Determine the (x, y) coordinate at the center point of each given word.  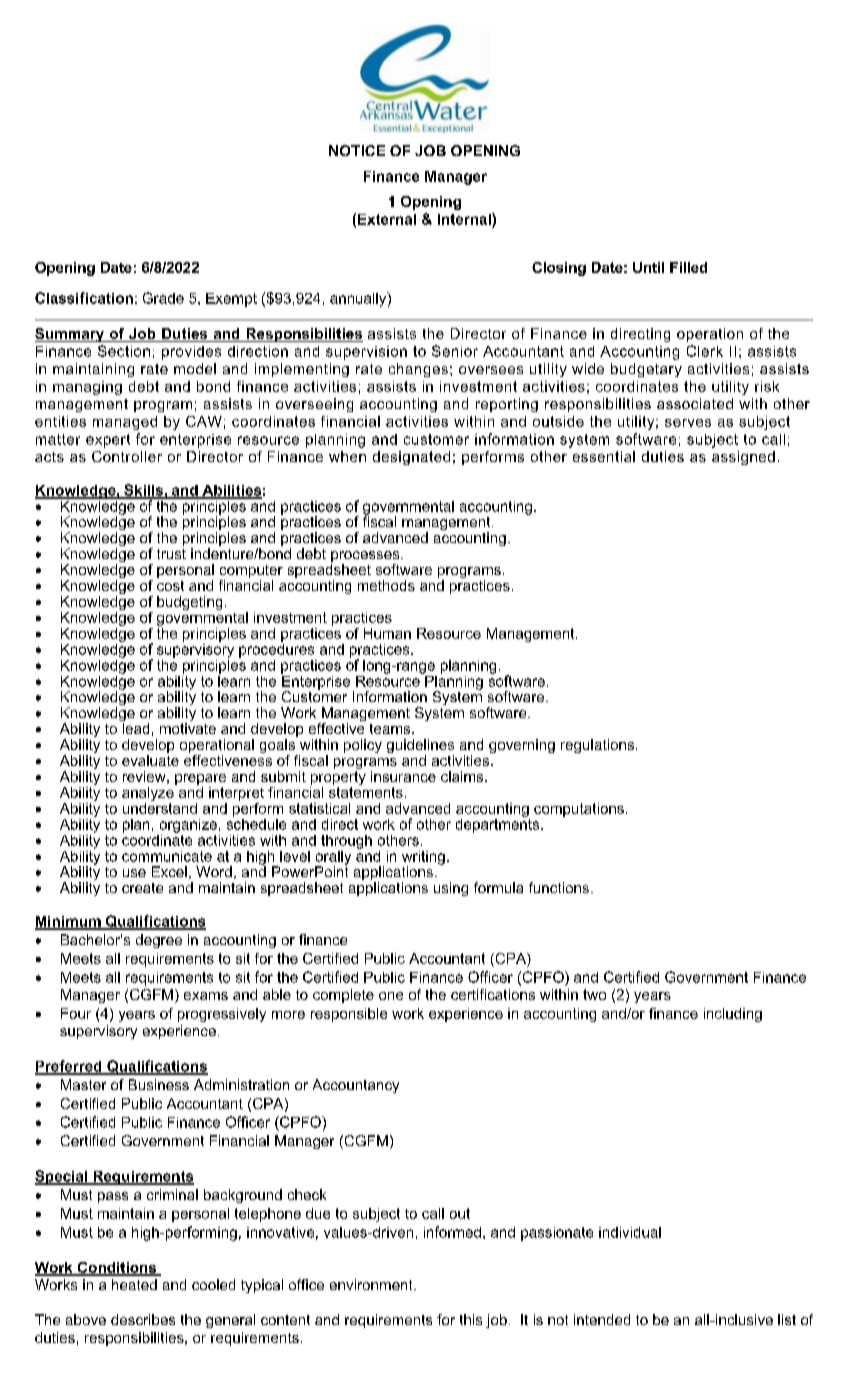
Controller (127, 456)
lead (136, 728)
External (387, 219)
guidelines (420, 747)
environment (372, 1284)
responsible (349, 1015)
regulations (597, 746)
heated (134, 1284)
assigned (743, 458)
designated (411, 458)
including (733, 1015)
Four (76, 1013)
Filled (688, 267)
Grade (163, 298)
